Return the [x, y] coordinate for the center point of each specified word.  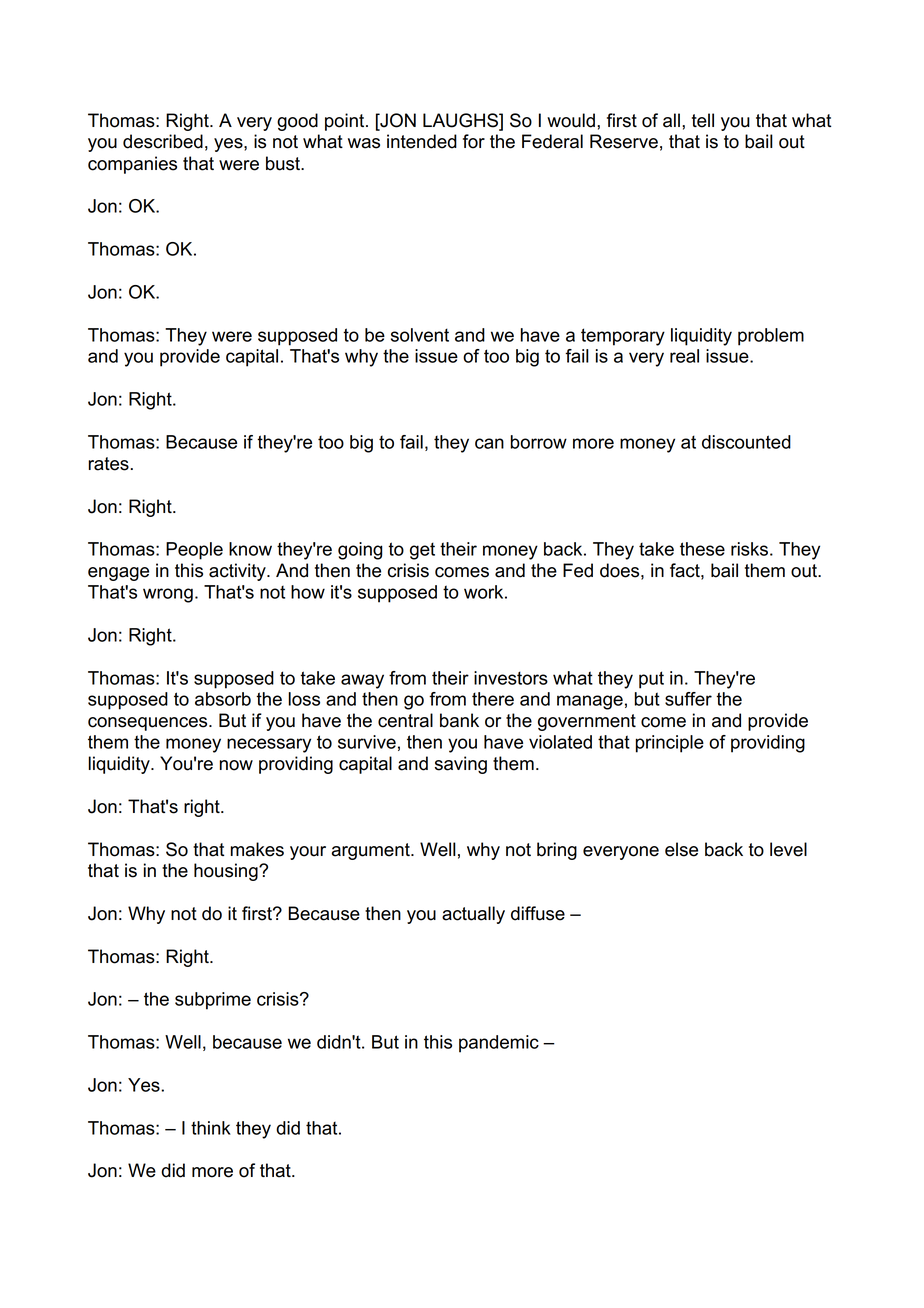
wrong [168, 595]
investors [511, 678]
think [211, 1128]
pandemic [499, 1044]
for [474, 141]
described [163, 141]
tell [703, 120]
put [651, 680]
